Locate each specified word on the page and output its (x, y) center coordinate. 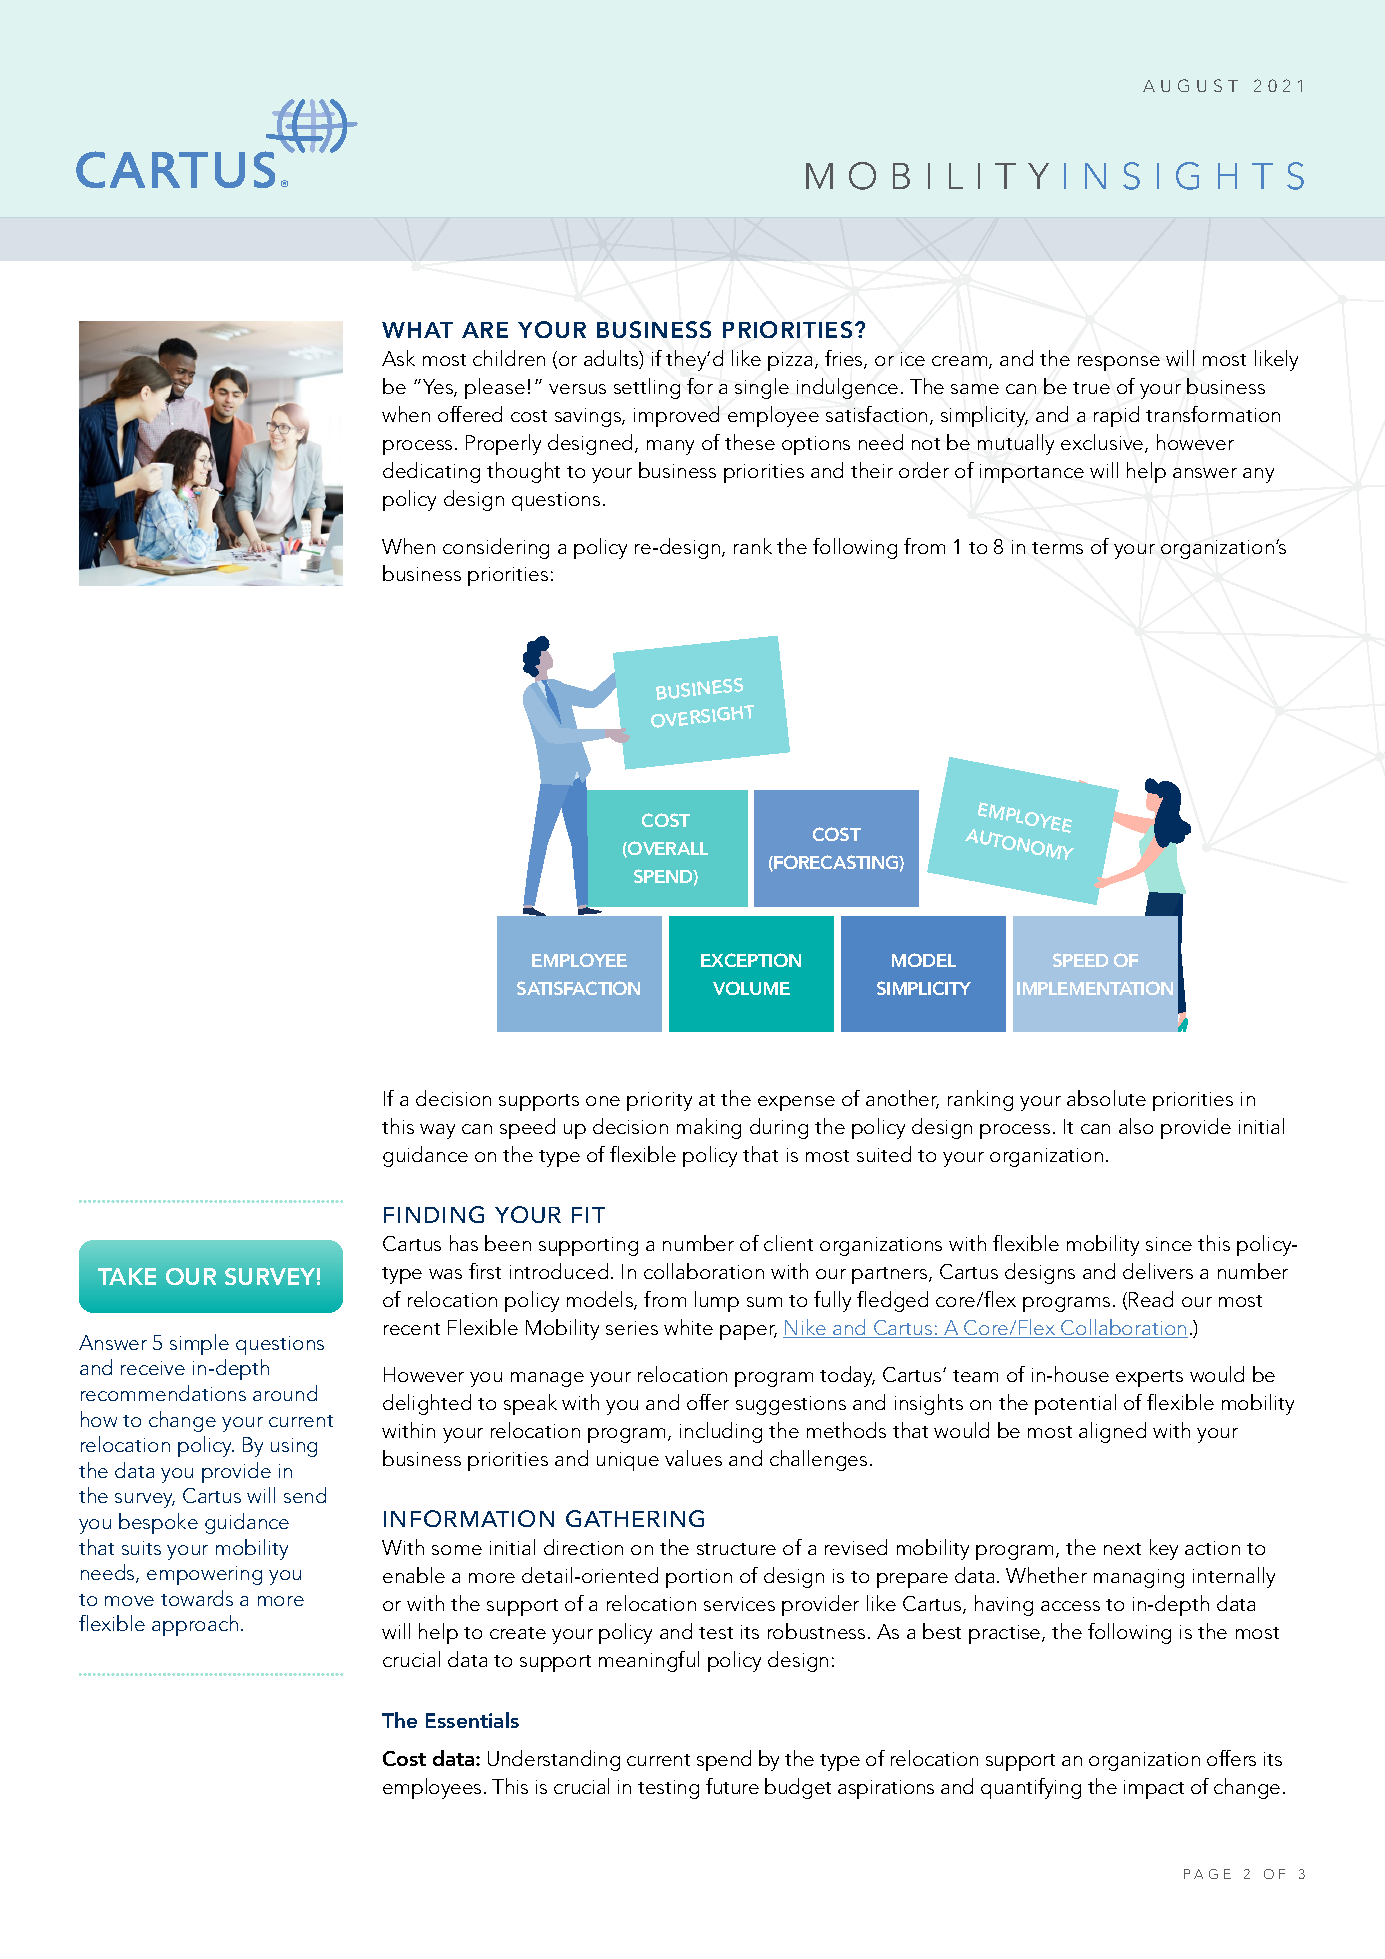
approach (195, 1625)
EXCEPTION (751, 960)
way (437, 1131)
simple (199, 1344)
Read (1151, 1299)
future (732, 1786)
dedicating (431, 472)
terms (1057, 548)
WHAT (417, 330)
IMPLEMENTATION (1095, 988)
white (688, 1327)
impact (1154, 1789)
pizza (790, 361)
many (670, 447)
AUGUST (1190, 85)
